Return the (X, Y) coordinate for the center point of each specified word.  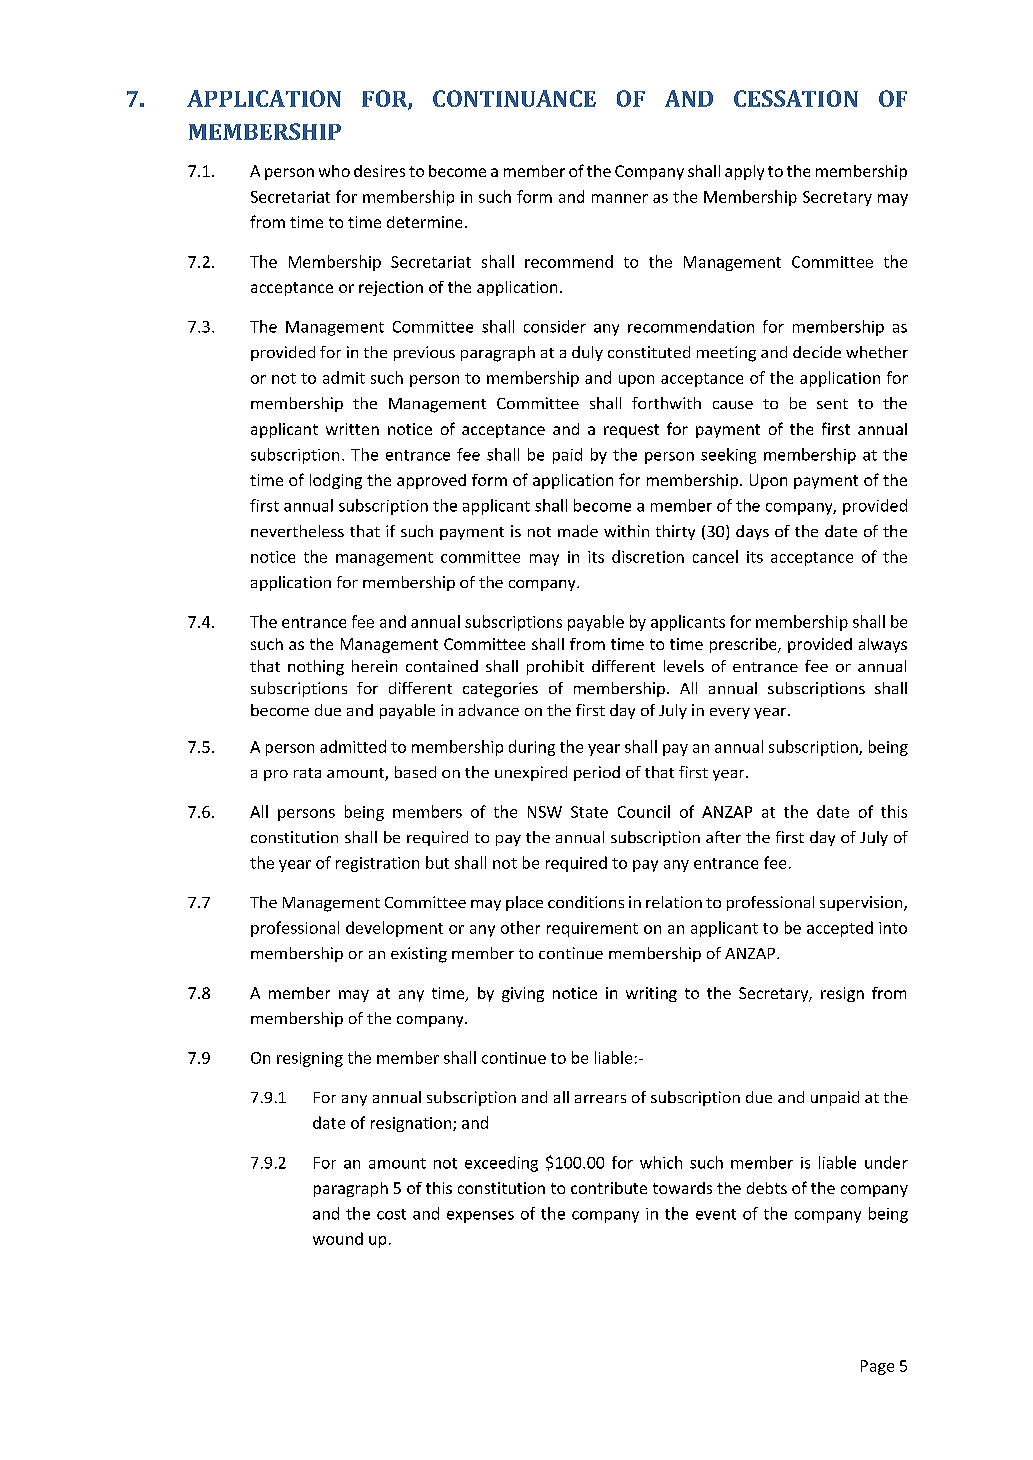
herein (374, 666)
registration (377, 864)
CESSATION (796, 98)
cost (391, 1214)
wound (338, 1238)
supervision (862, 903)
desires (379, 171)
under (886, 1162)
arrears (600, 1099)
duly (587, 353)
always (883, 645)
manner (620, 198)
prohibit (555, 667)
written (352, 429)
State (589, 812)
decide (817, 352)
